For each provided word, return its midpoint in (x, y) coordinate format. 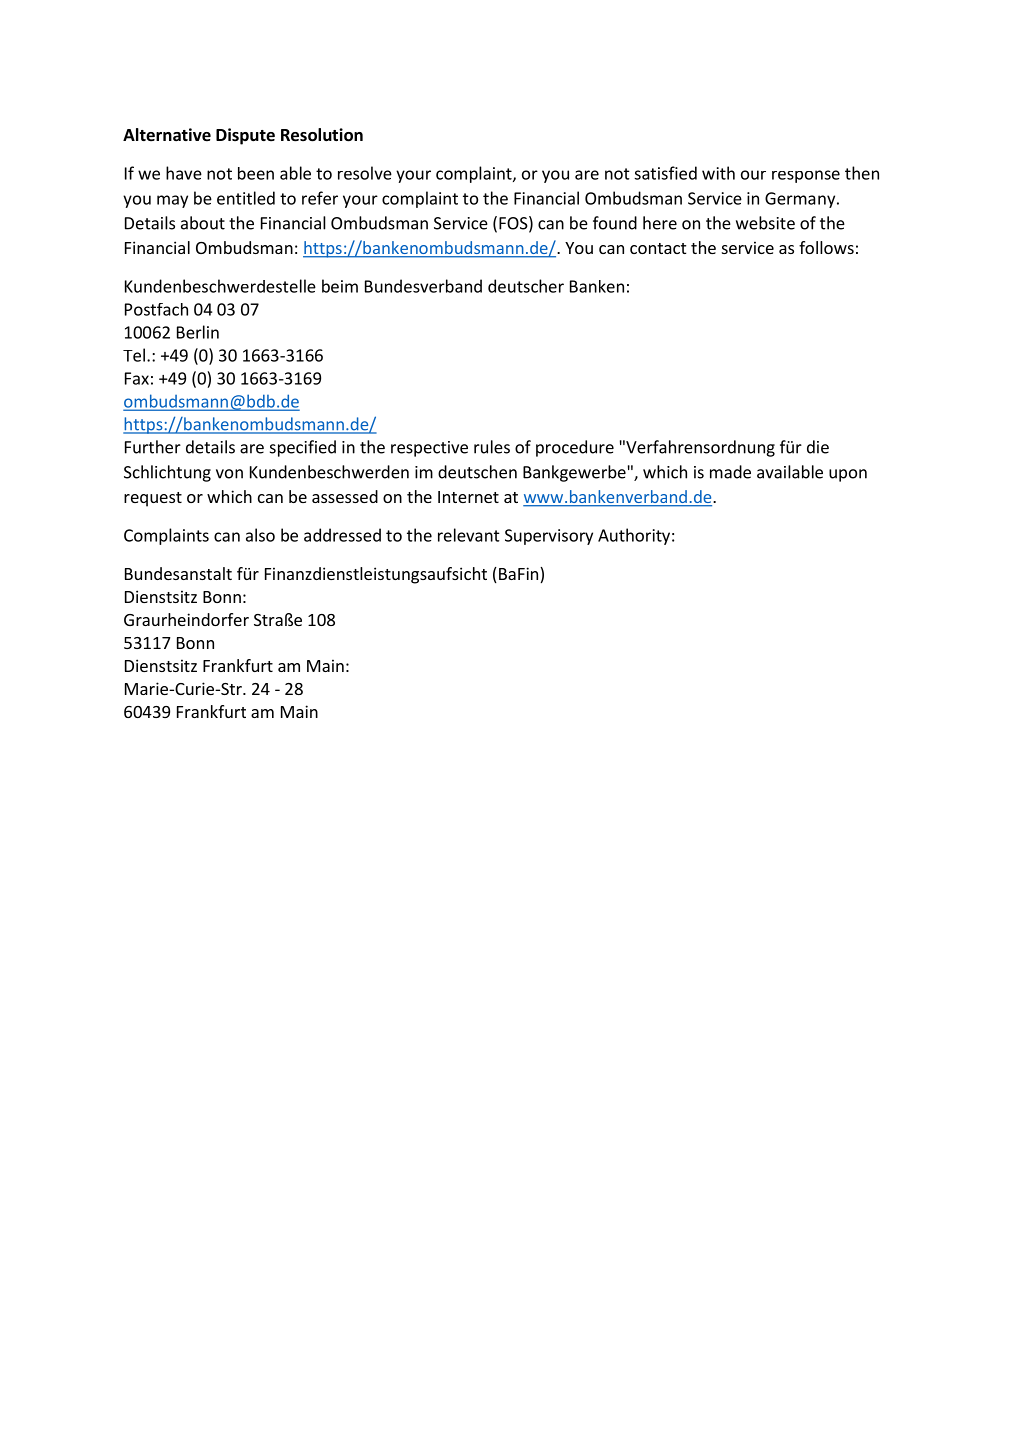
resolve (365, 173)
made (730, 472)
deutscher (526, 286)
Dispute (245, 136)
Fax (137, 378)
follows (826, 247)
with (718, 173)
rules (492, 447)
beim (340, 286)
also (260, 535)
